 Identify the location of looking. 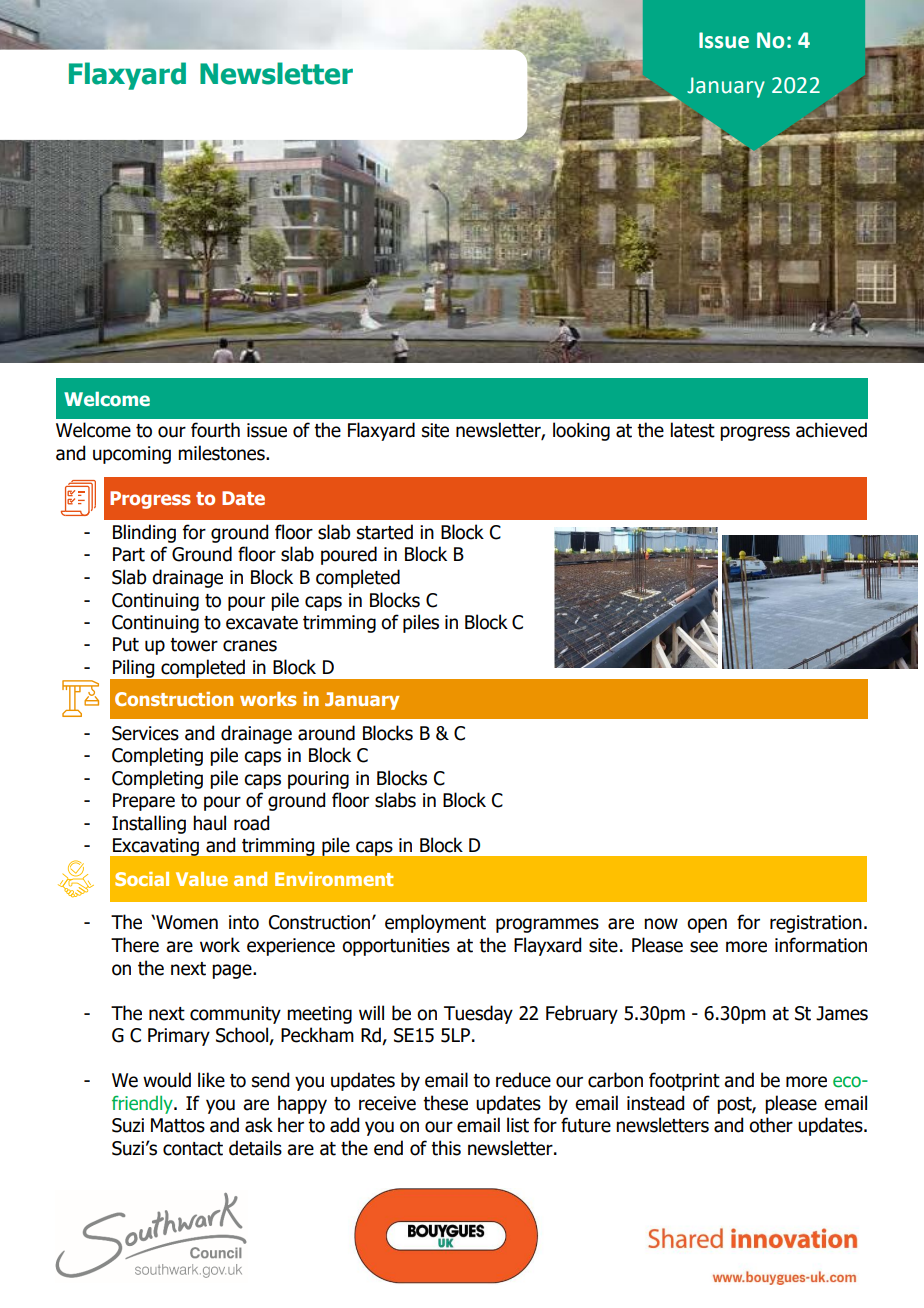
(581, 431).
